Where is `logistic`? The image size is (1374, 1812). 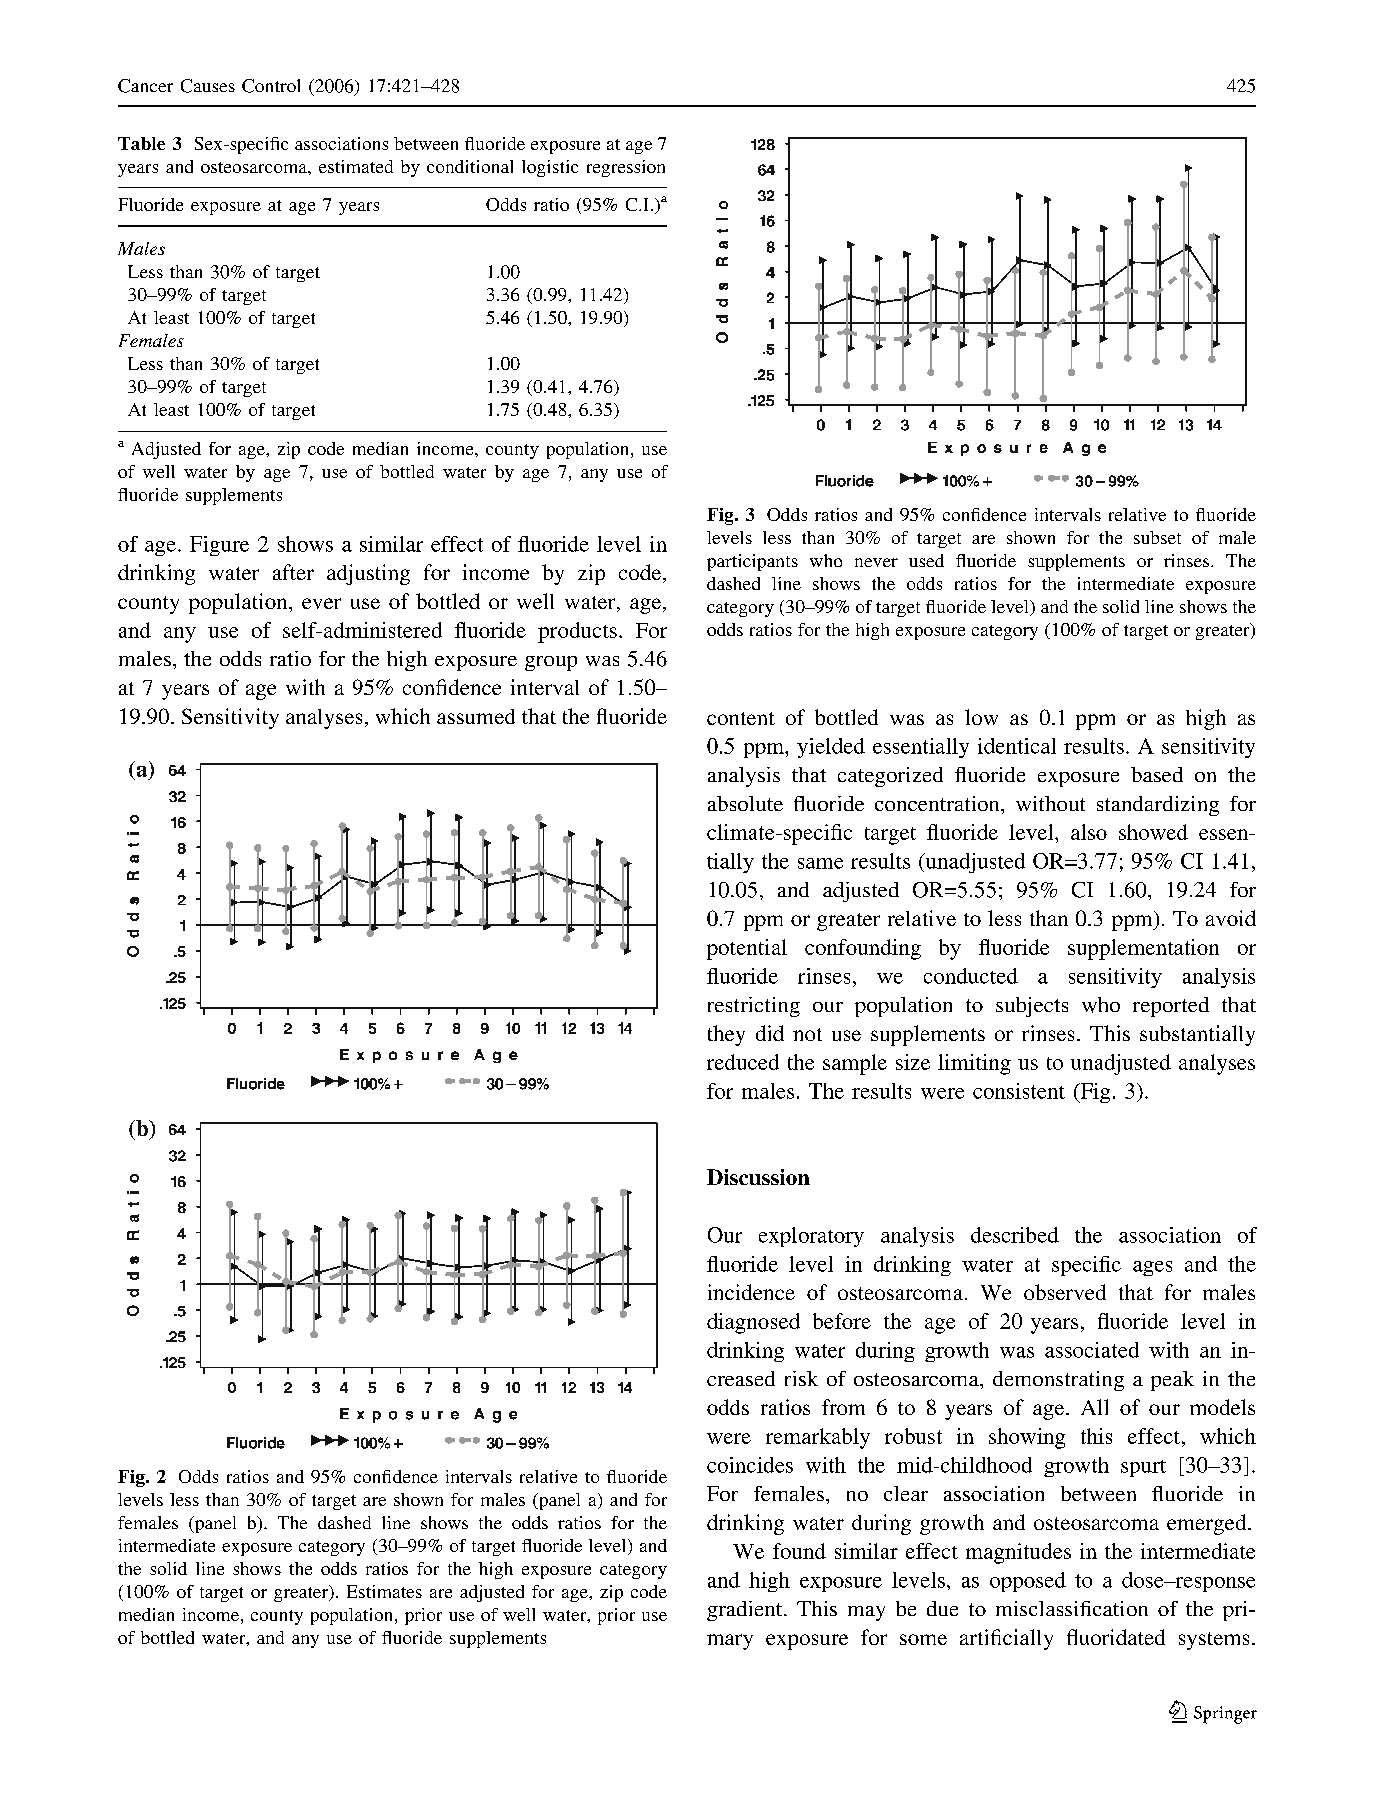
logistic is located at coordinates (550, 168).
